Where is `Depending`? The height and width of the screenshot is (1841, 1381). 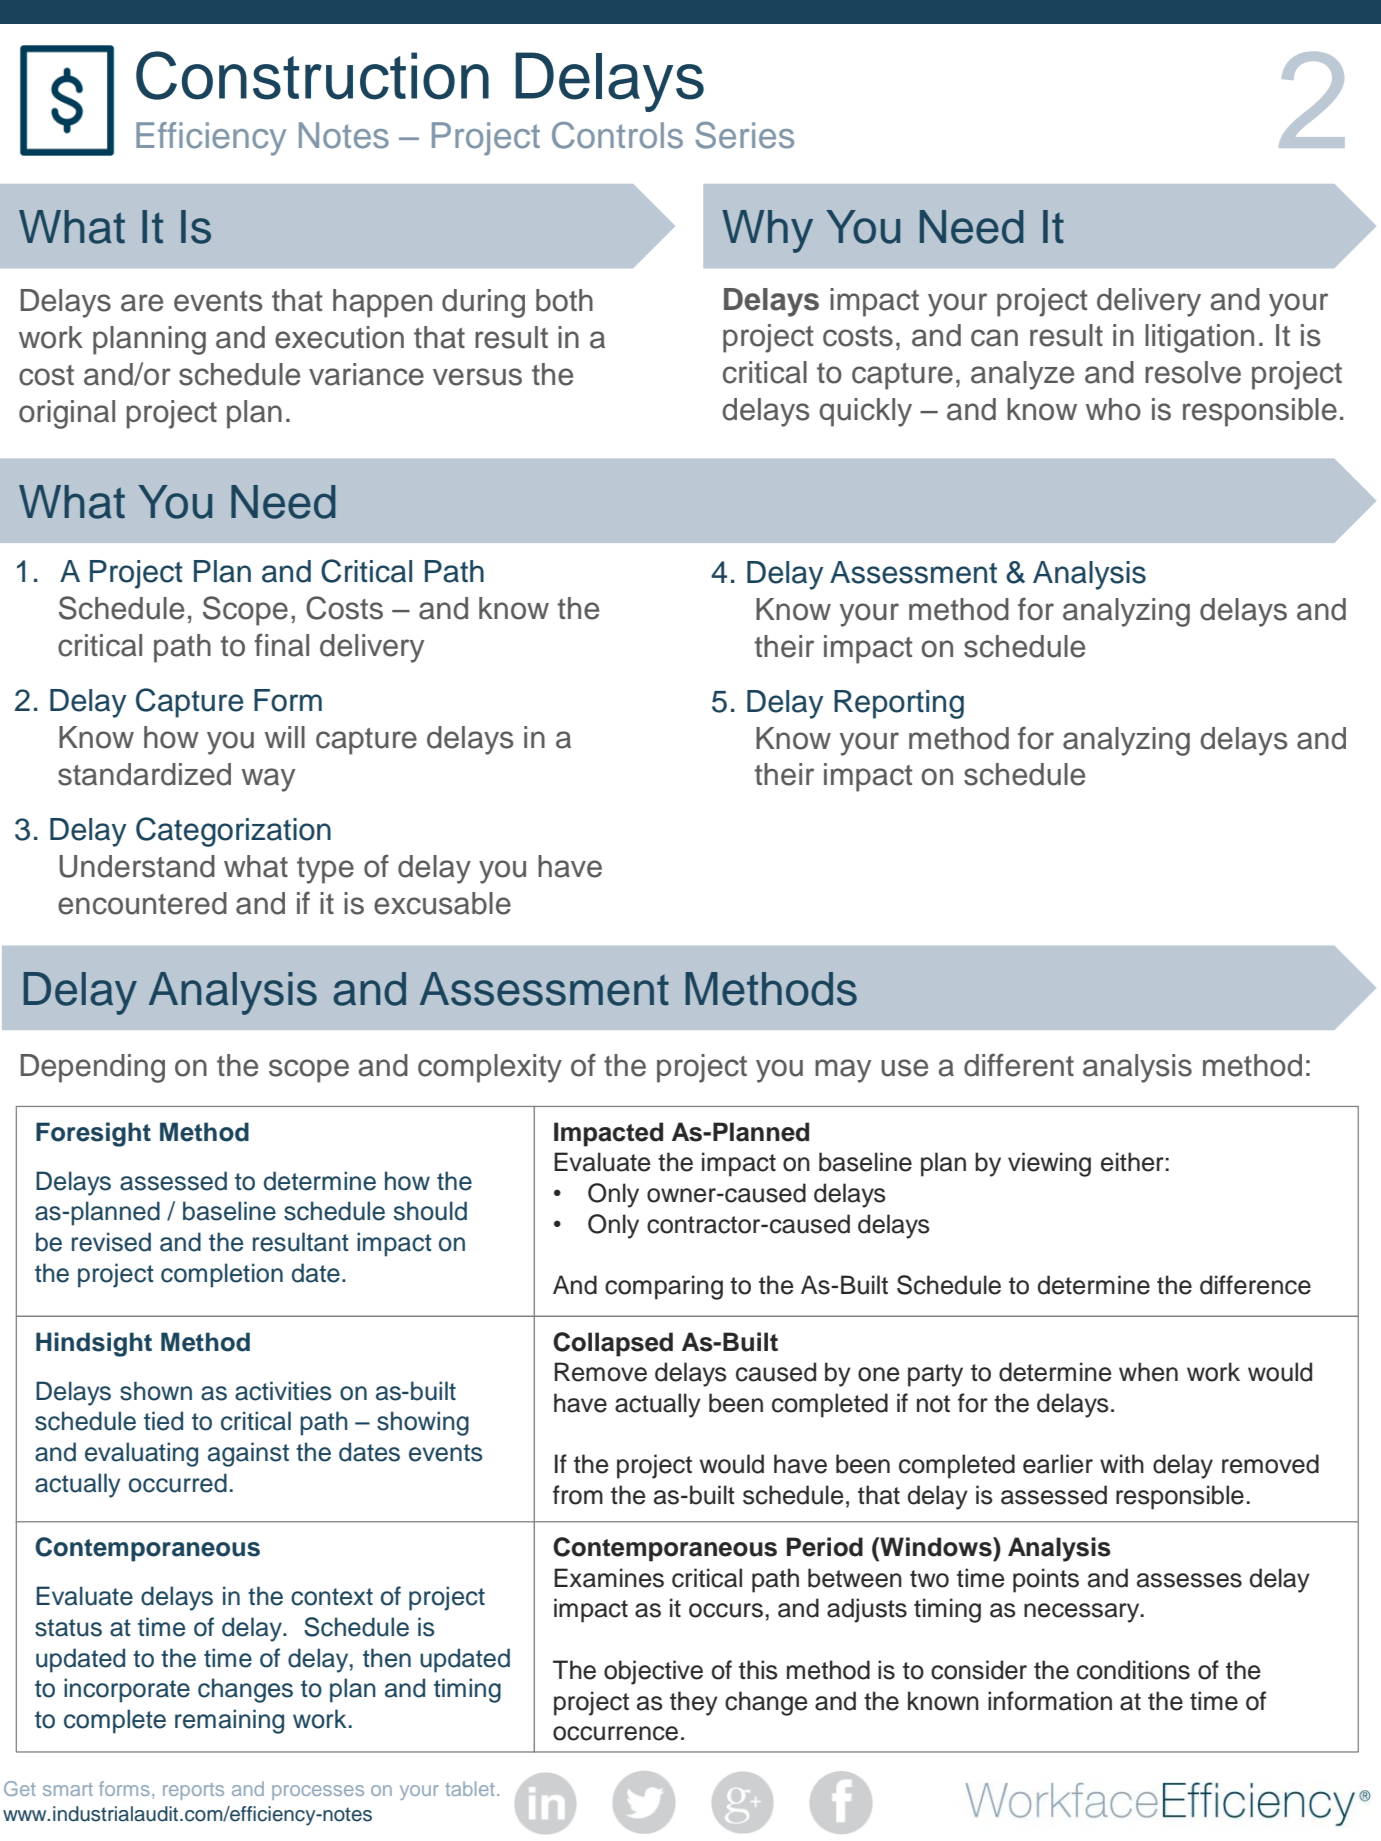
Depending is located at coordinates (93, 1068).
